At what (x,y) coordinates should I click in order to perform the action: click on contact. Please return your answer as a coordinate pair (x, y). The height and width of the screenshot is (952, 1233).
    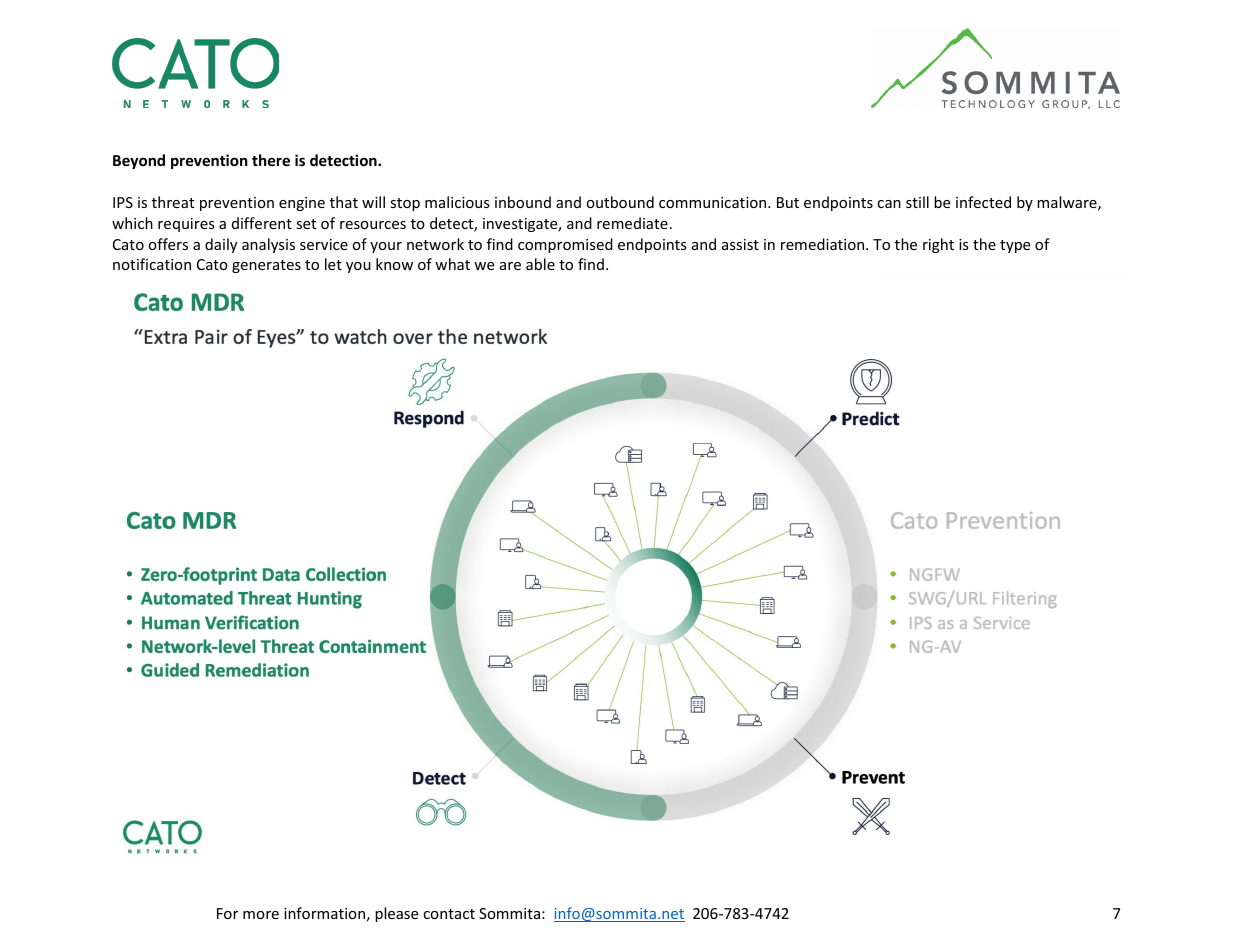
    Looking at the image, I should click on (449, 914).
